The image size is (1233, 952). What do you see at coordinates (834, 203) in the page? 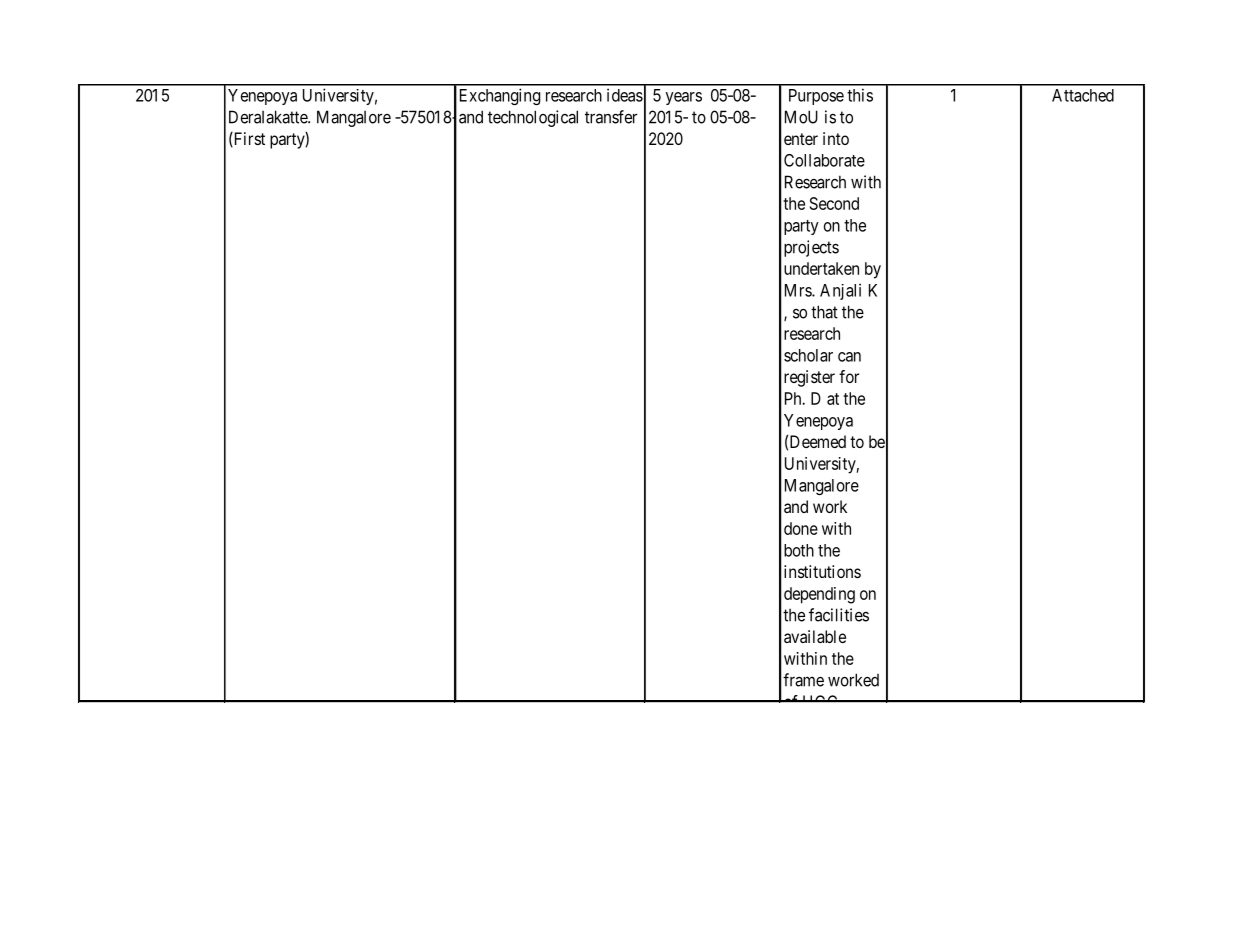
I see `Second` at bounding box center [834, 203].
